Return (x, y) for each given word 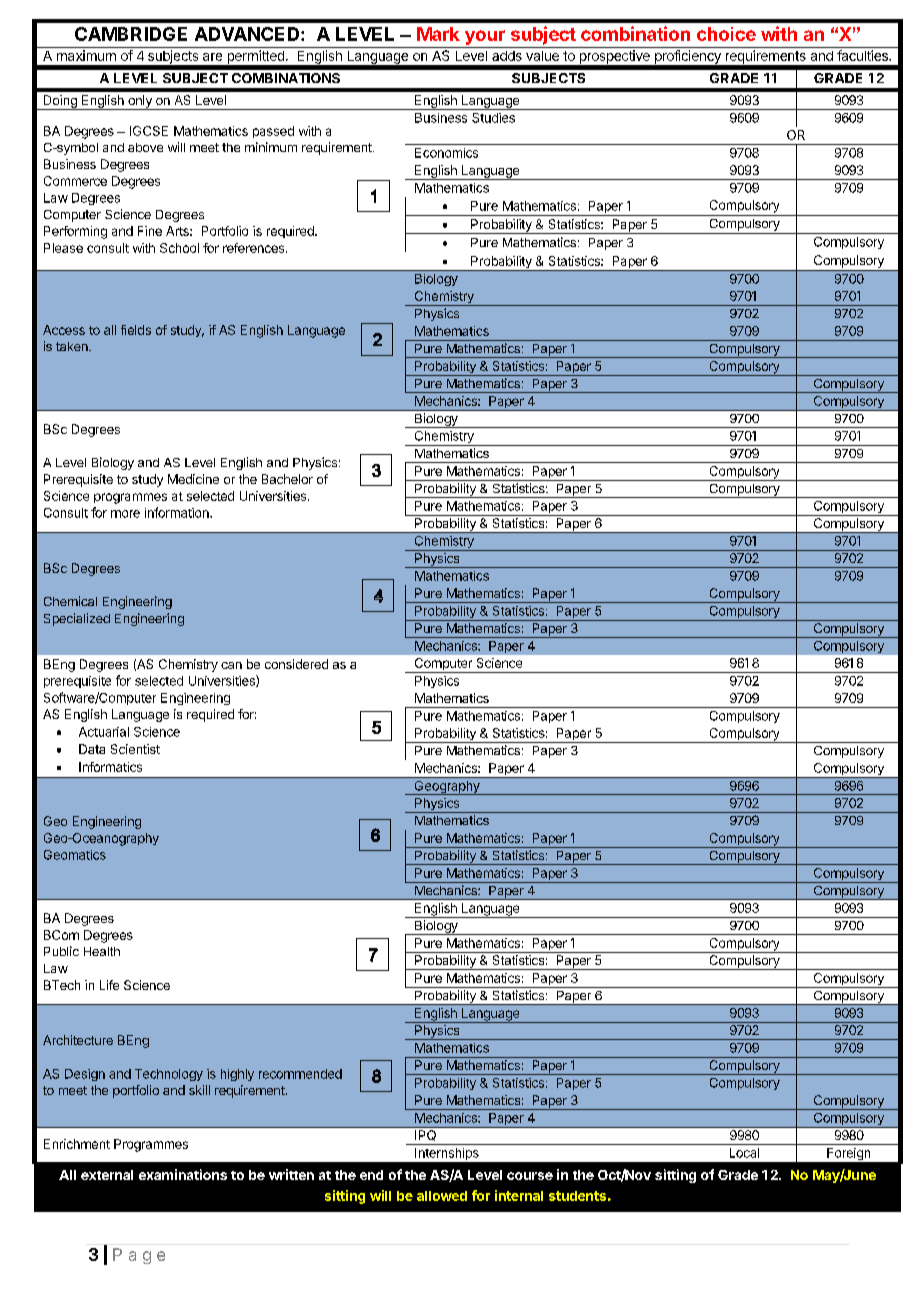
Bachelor (287, 479)
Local (744, 1153)
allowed (442, 1196)
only (140, 102)
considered (296, 664)
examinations (183, 1174)
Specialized (77, 619)
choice (726, 34)
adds (507, 56)
